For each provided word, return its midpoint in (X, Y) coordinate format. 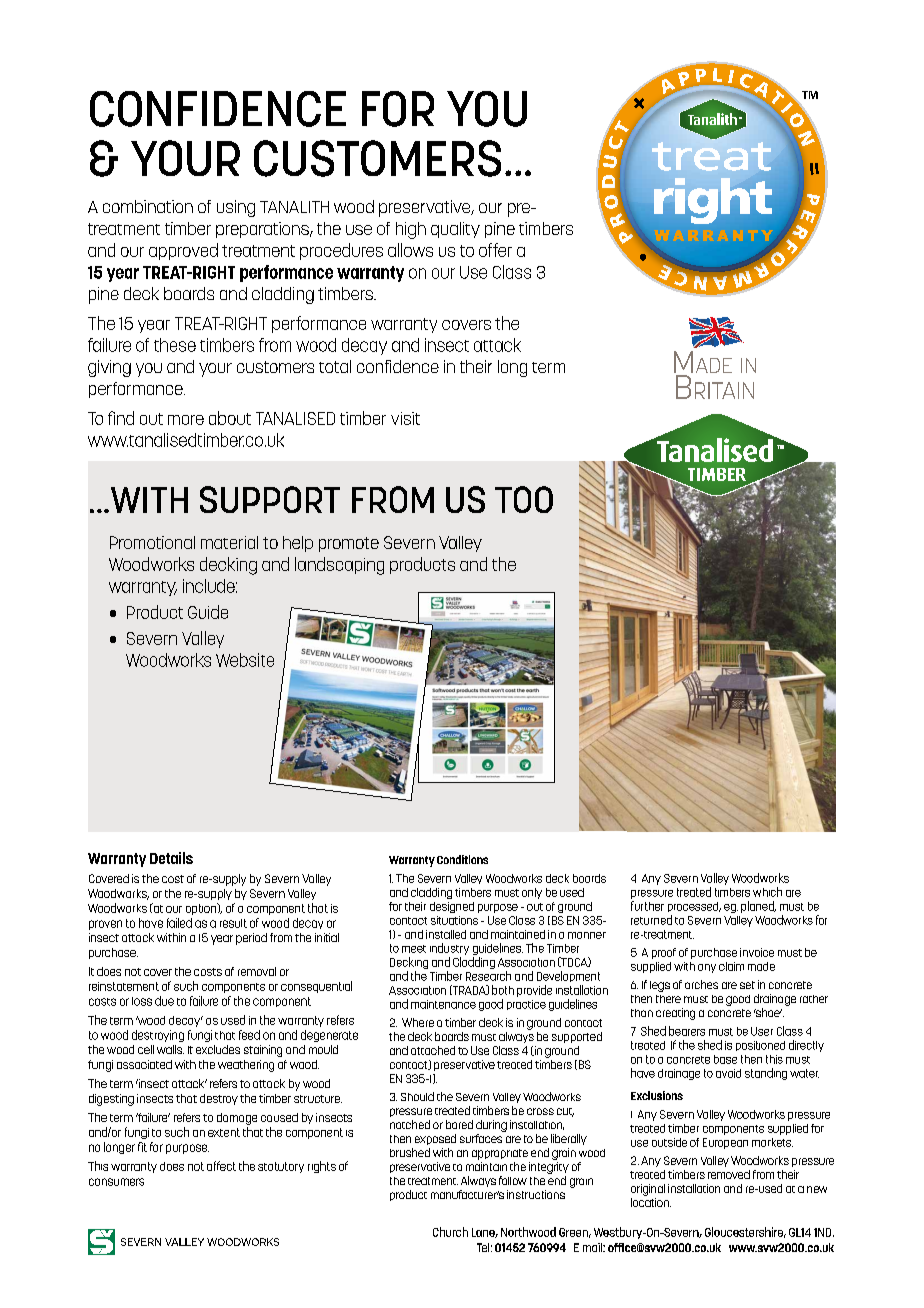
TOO (524, 499)
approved (183, 251)
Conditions (462, 859)
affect (221, 1166)
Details (171, 858)
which (767, 892)
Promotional (152, 542)
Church (450, 1232)
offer (495, 250)
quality (455, 230)
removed (729, 1174)
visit (405, 418)
